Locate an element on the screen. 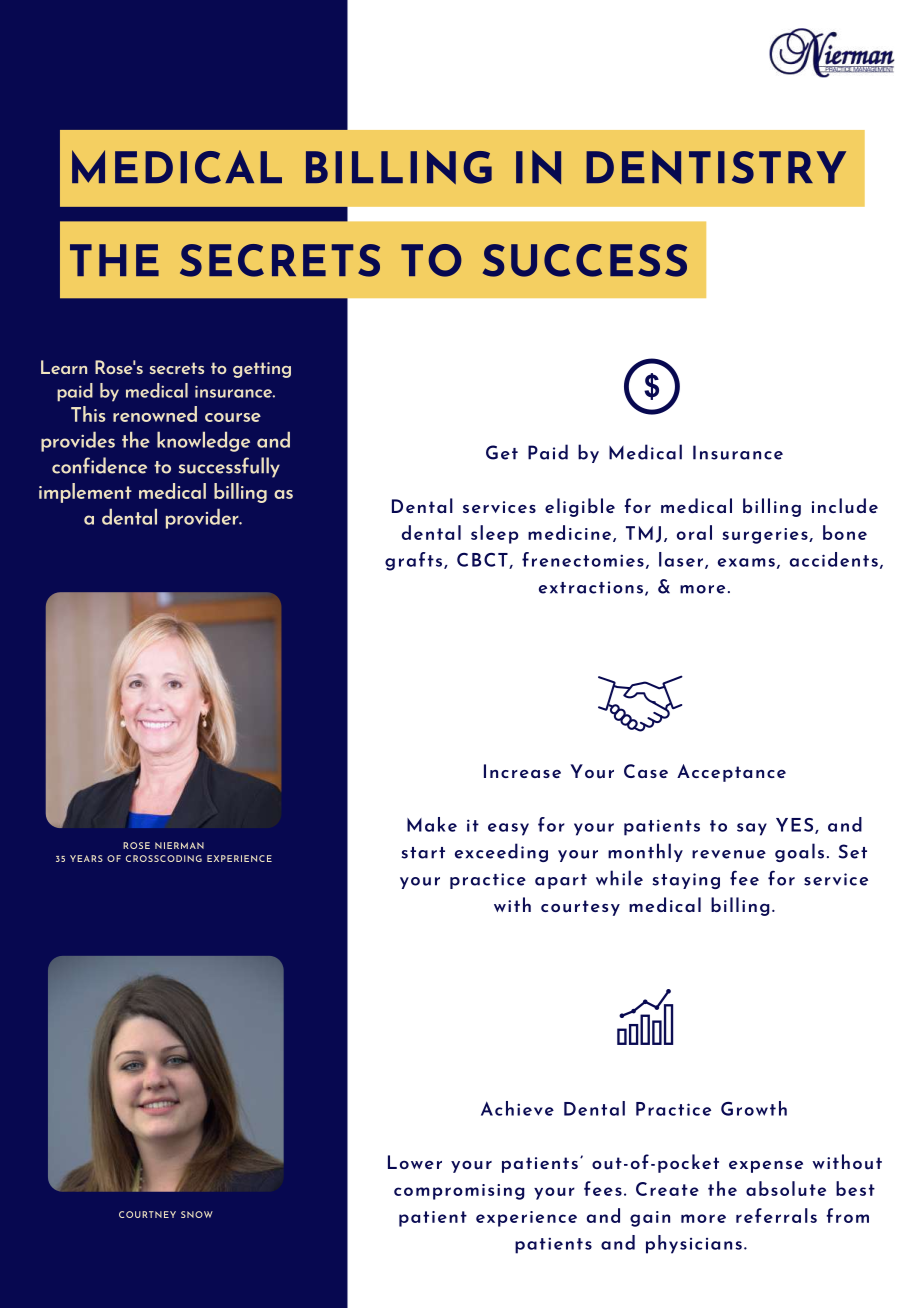  YEARS is located at coordinates (86, 858).
